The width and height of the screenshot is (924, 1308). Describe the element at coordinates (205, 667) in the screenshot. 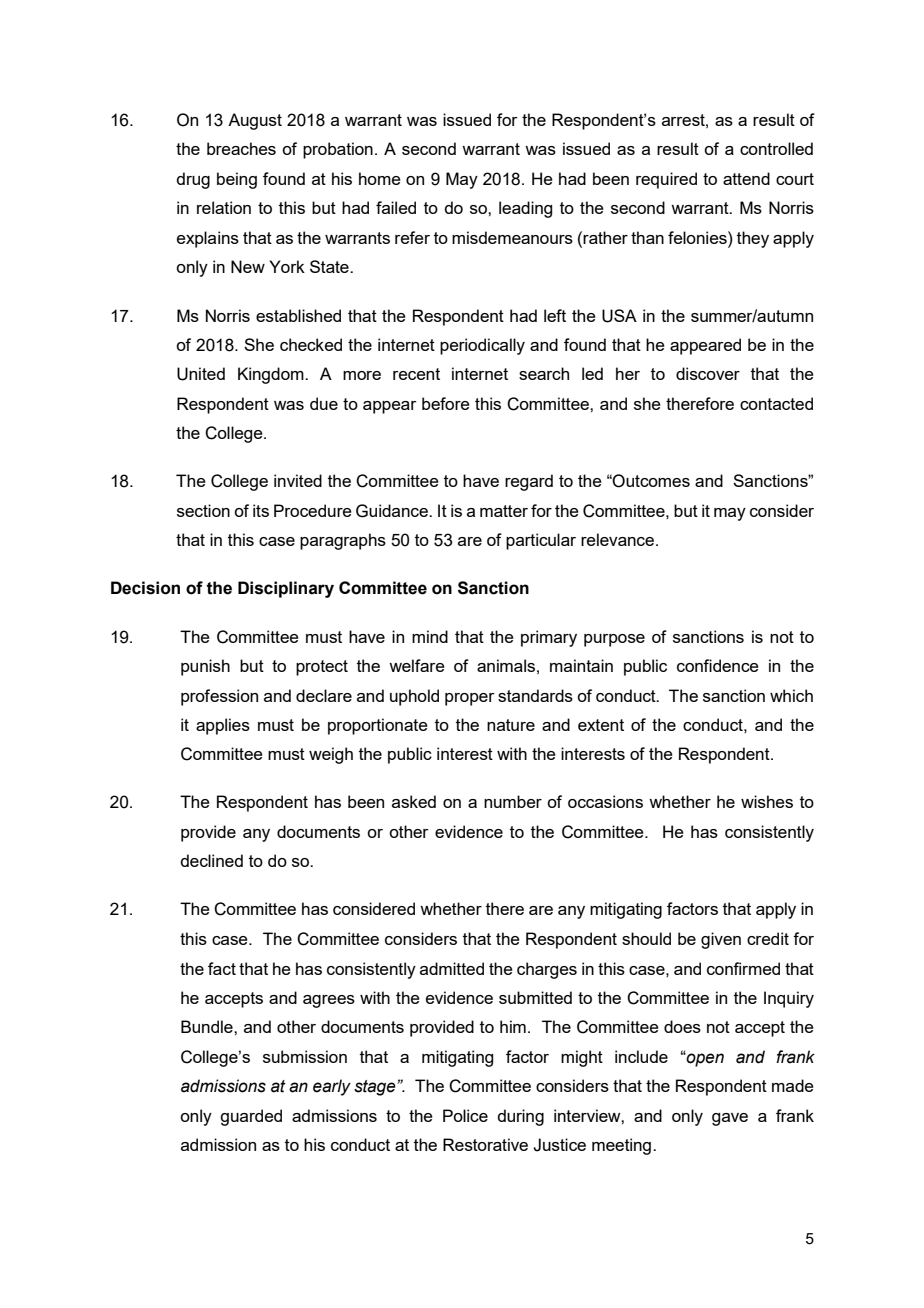

I see `punish` at that location.
